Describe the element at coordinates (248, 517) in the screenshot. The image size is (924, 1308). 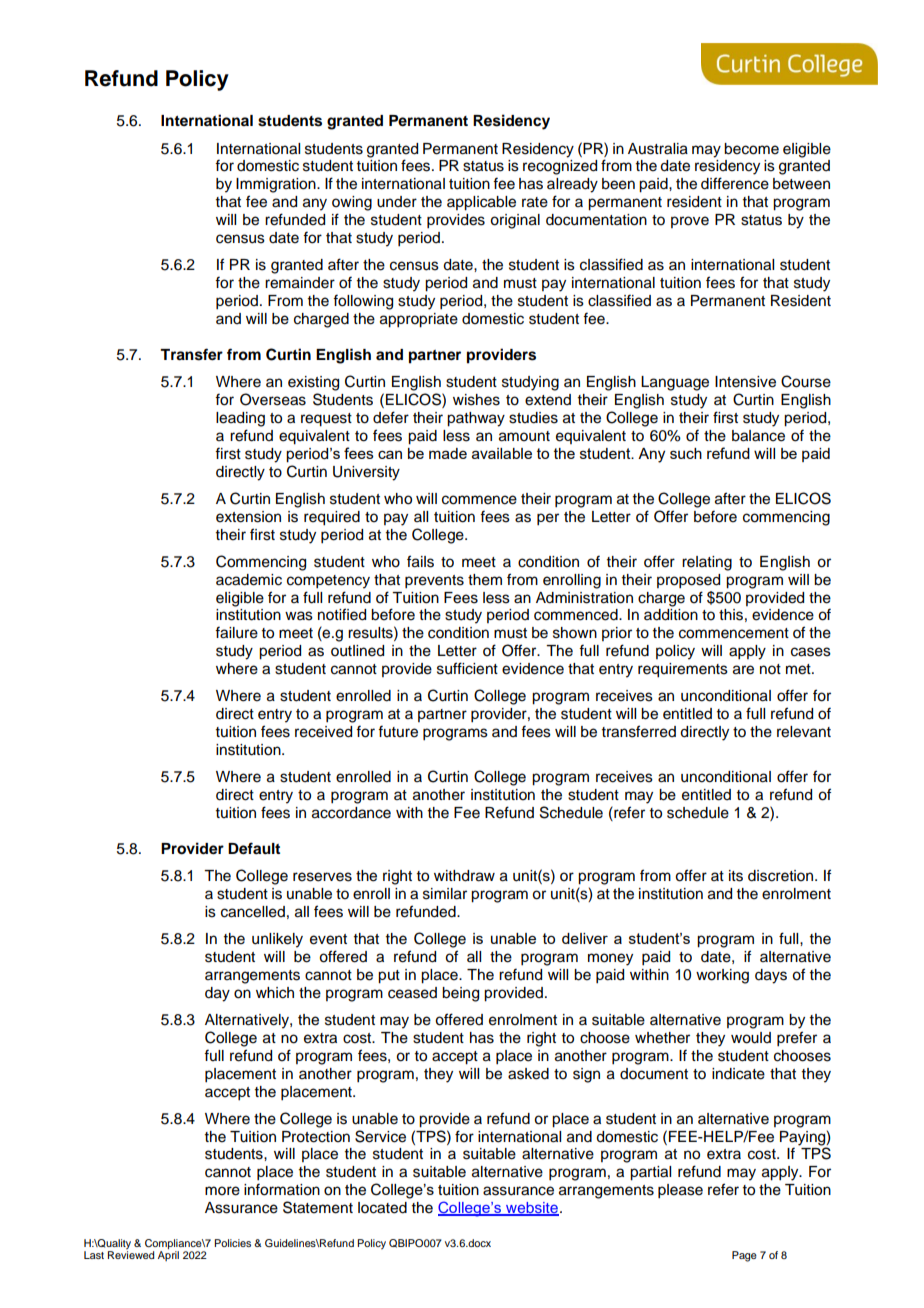
I see `extension` at that location.
